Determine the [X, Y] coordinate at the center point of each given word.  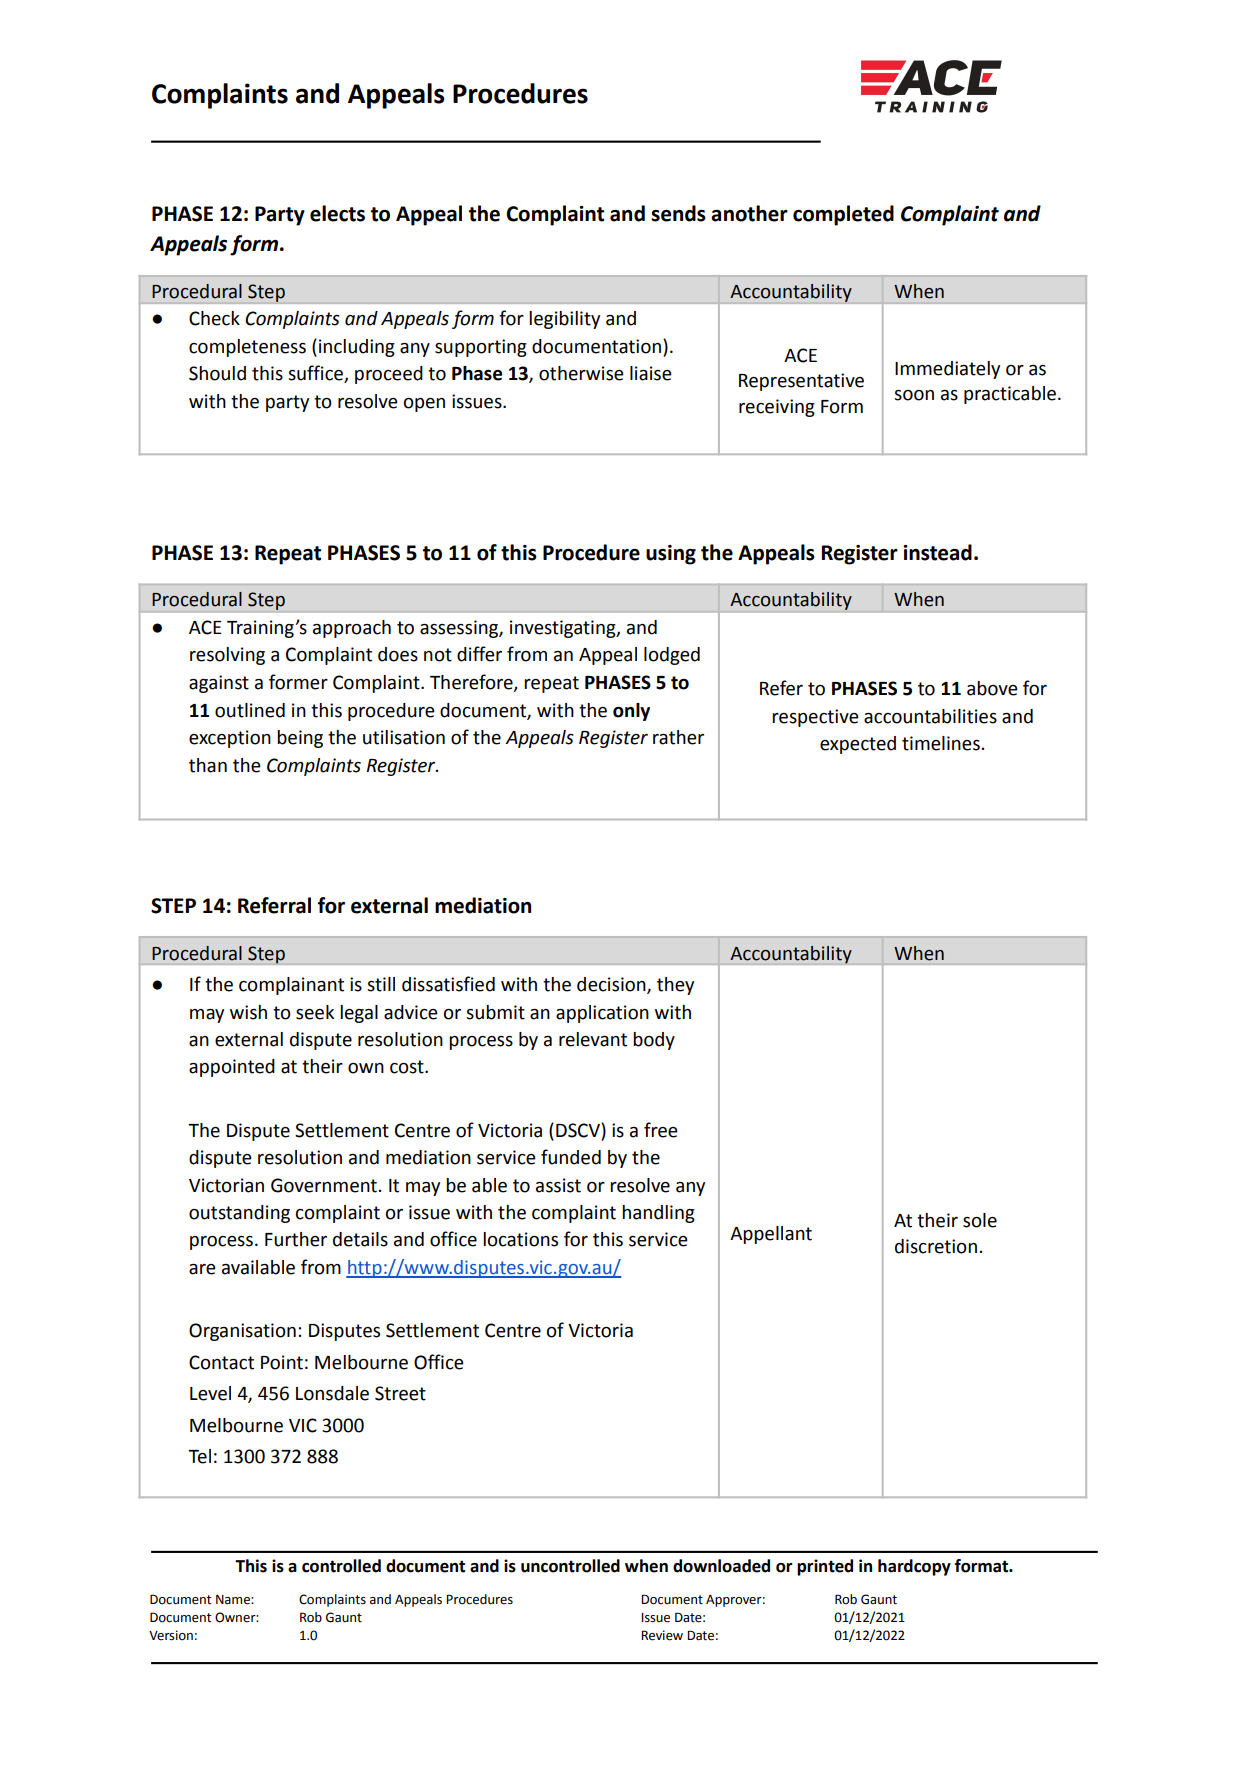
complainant [291, 986]
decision [612, 985]
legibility [564, 320]
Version [171, 1635]
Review [662, 1635]
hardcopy [914, 1567]
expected [858, 745]
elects [337, 213]
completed [843, 215]
